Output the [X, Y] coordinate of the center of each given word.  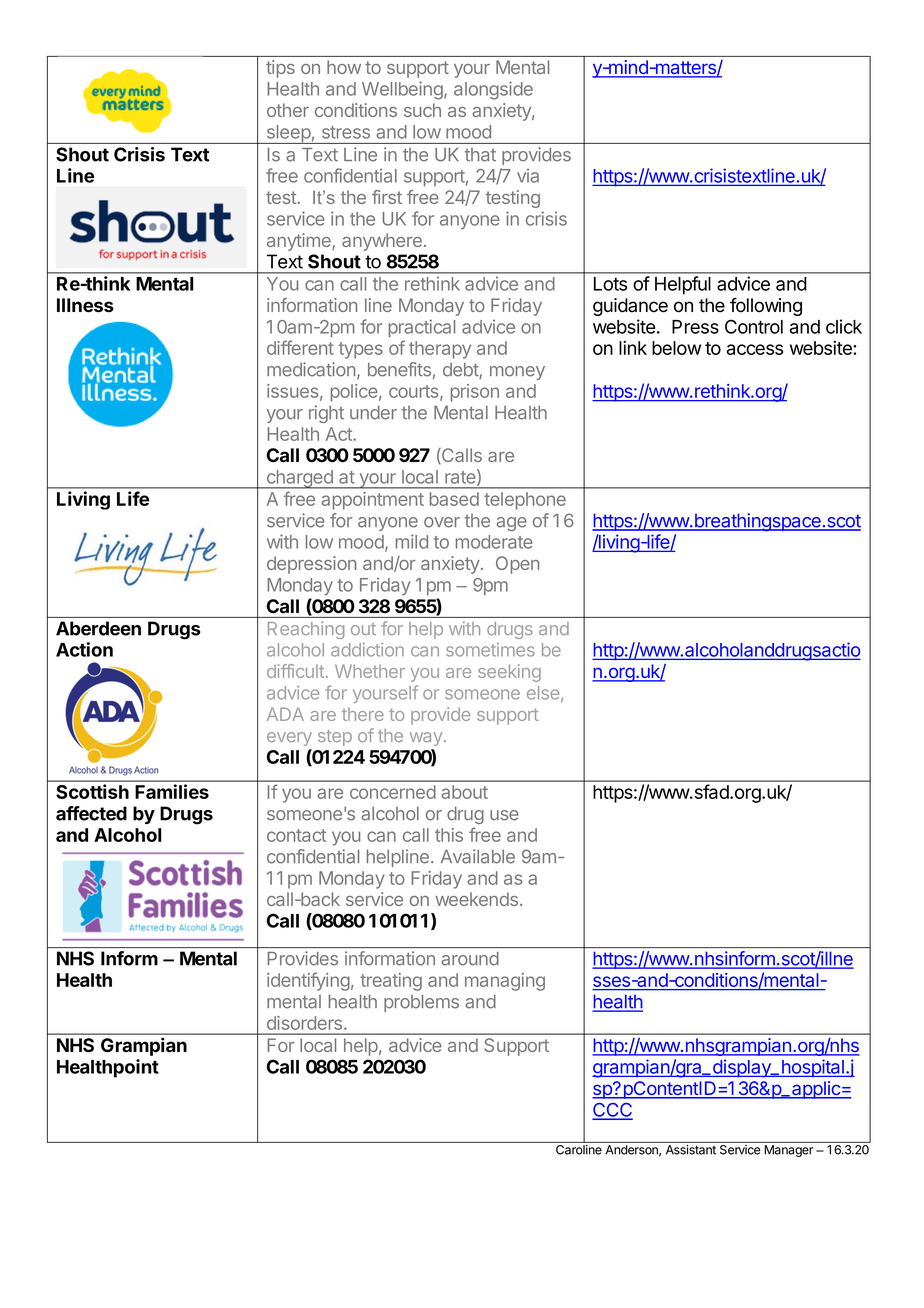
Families [172, 791]
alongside [493, 90]
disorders [306, 1023]
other [288, 110]
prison [475, 393]
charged [299, 479]
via [528, 176]
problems [421, 1003]
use [504, 815]
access [755, 349]
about [464, 792]
